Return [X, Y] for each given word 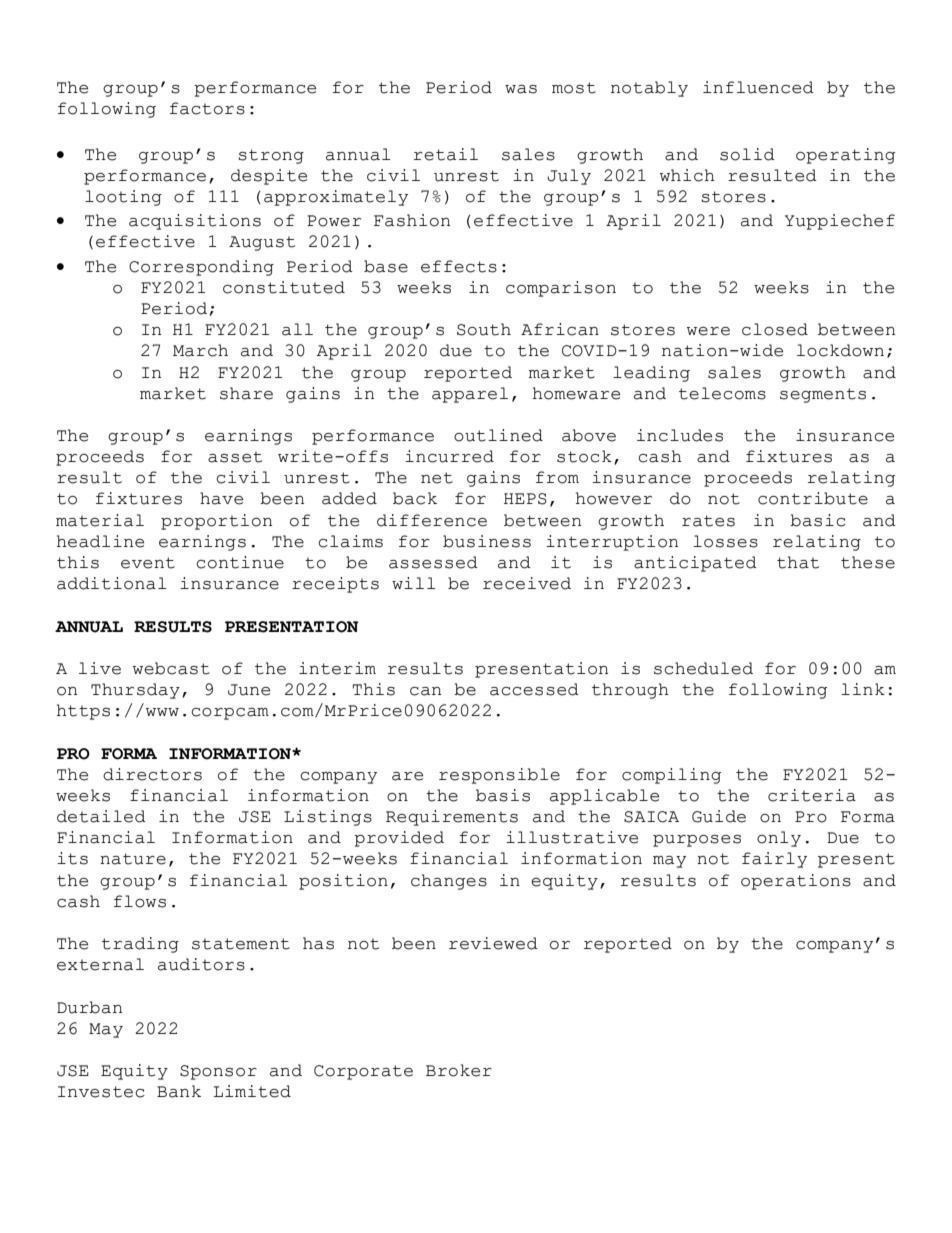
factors [207, 108]
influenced [758, 87]
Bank [179, 1091]
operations [796, 882]
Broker [459, 1070]
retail [446, 154]
